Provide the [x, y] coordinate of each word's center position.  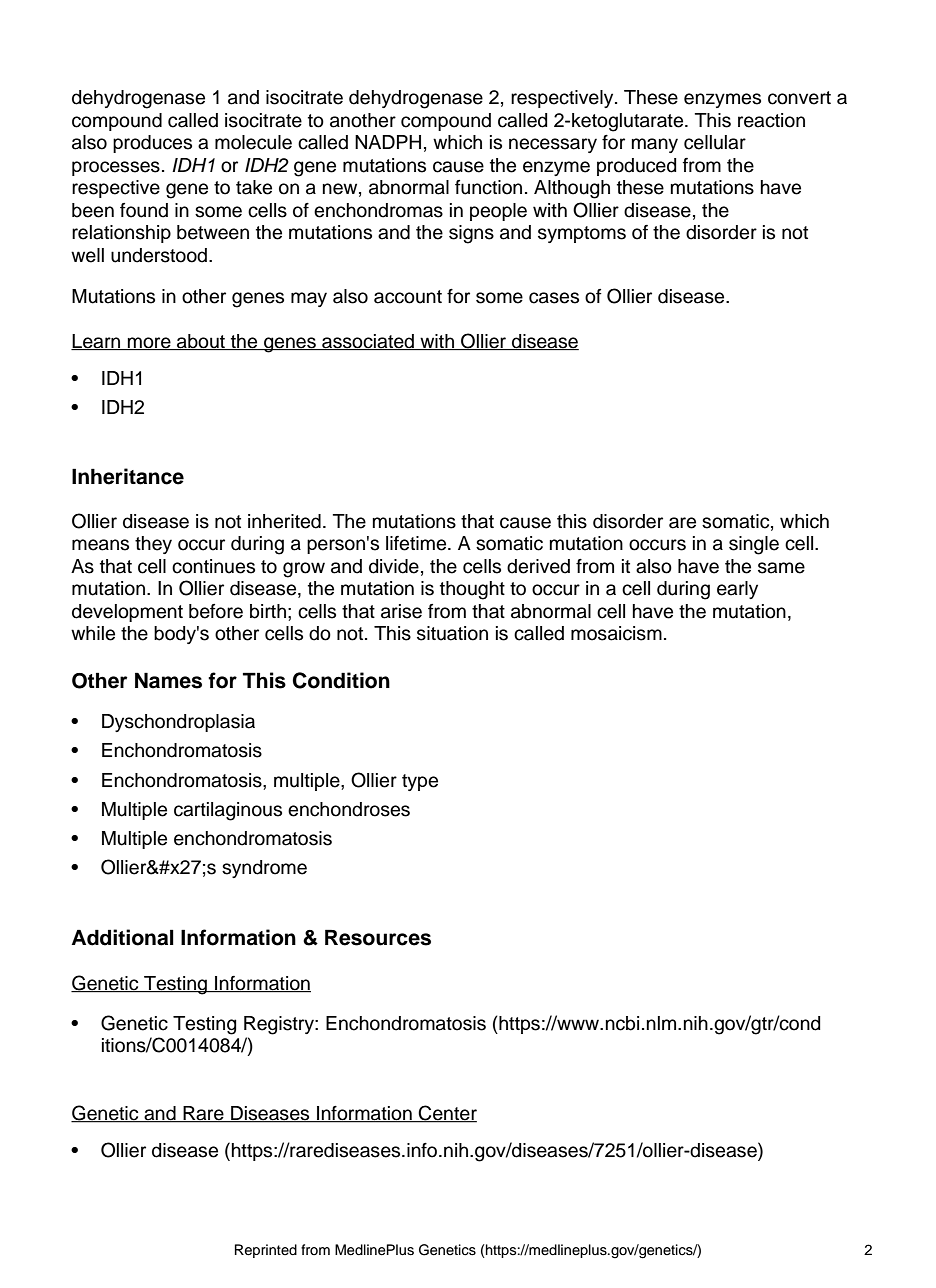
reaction [771, 120]
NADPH [388, 142]
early [737, 590]
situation [452, 633]
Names [168, 680]
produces [152, 144]
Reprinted [266, 1251]
